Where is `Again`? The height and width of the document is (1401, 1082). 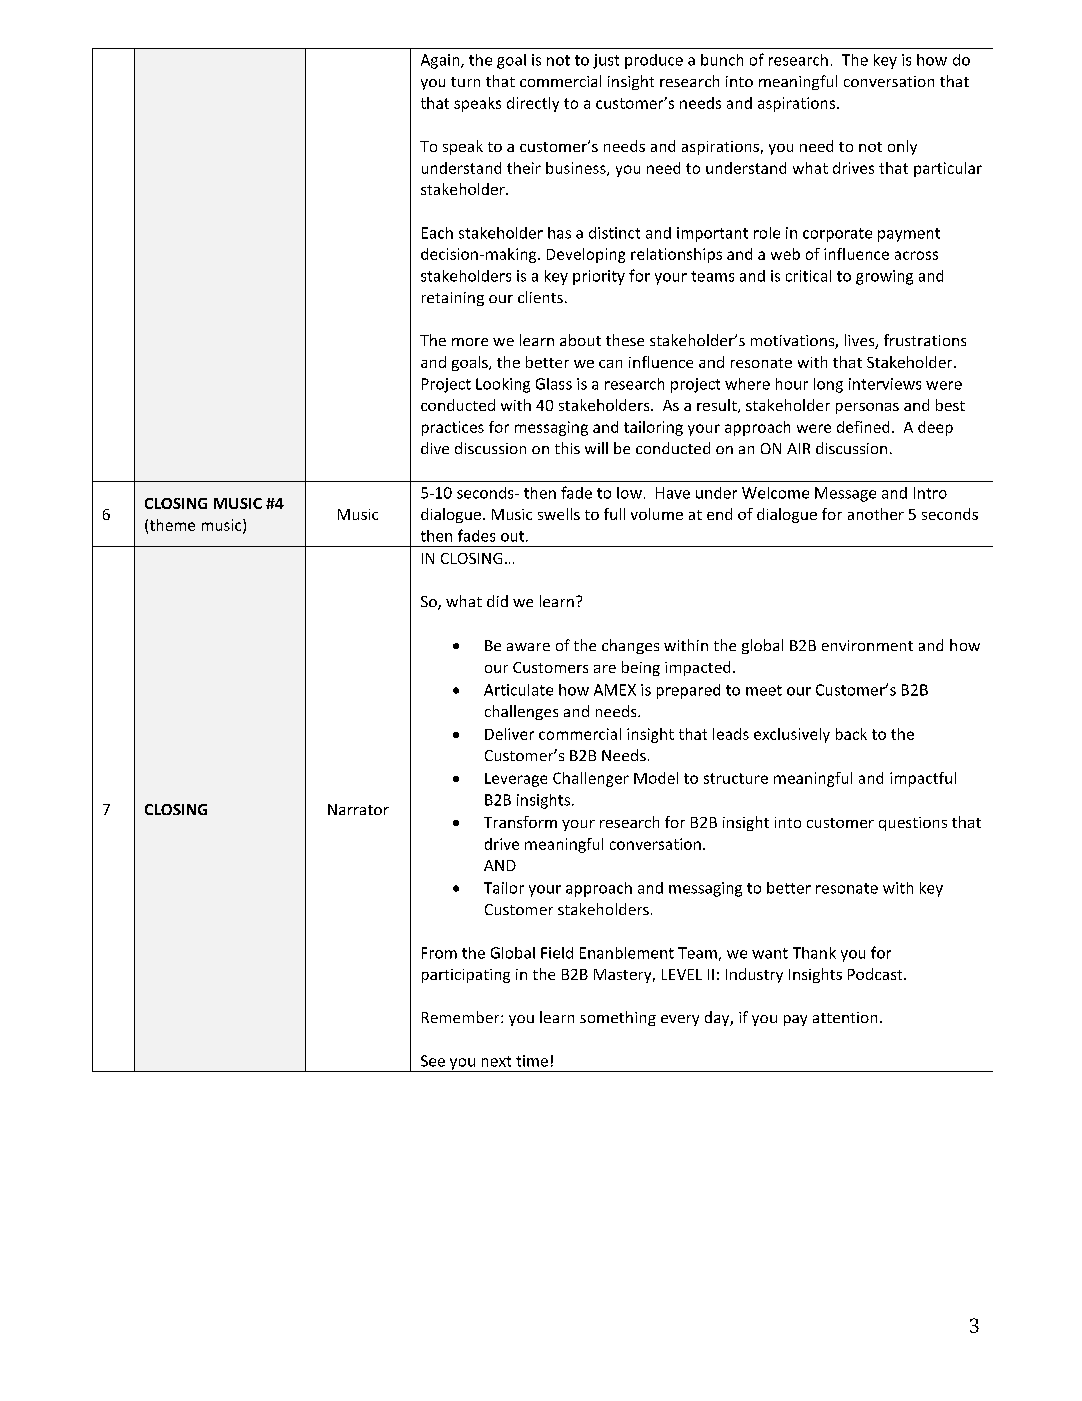 Again is located at coordinates (441, 61).
